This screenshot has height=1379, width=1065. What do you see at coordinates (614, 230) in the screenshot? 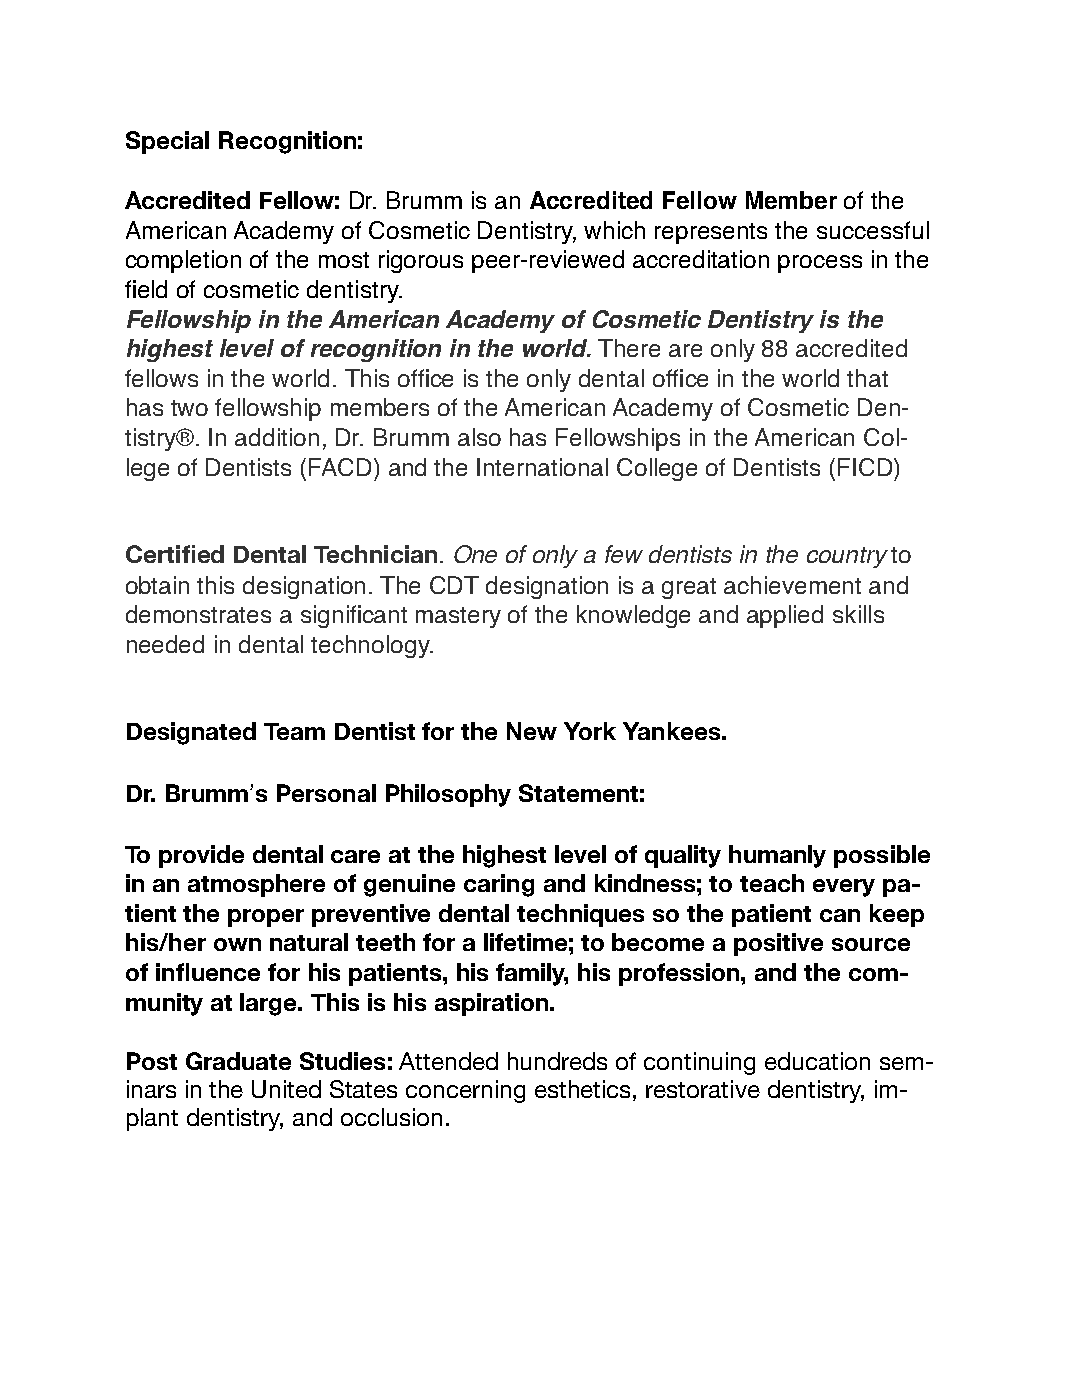
I see `which` at bounding box center [614, 230].
